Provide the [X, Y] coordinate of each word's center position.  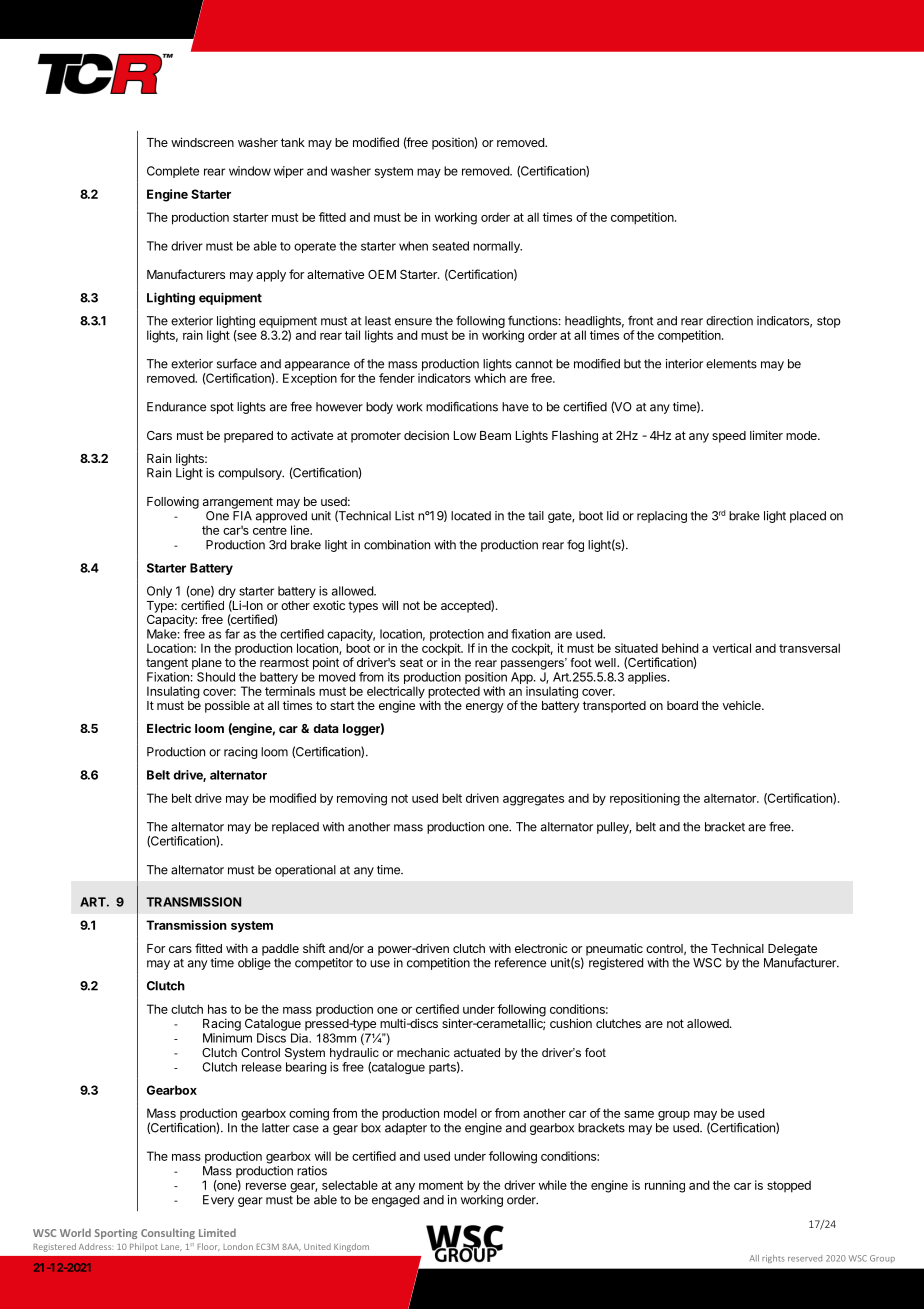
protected [454, 693]
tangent [167, 664]
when [413, 246]
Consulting [168, 1233]
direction [729, 321]
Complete [173, 172]
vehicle [742, 705]
